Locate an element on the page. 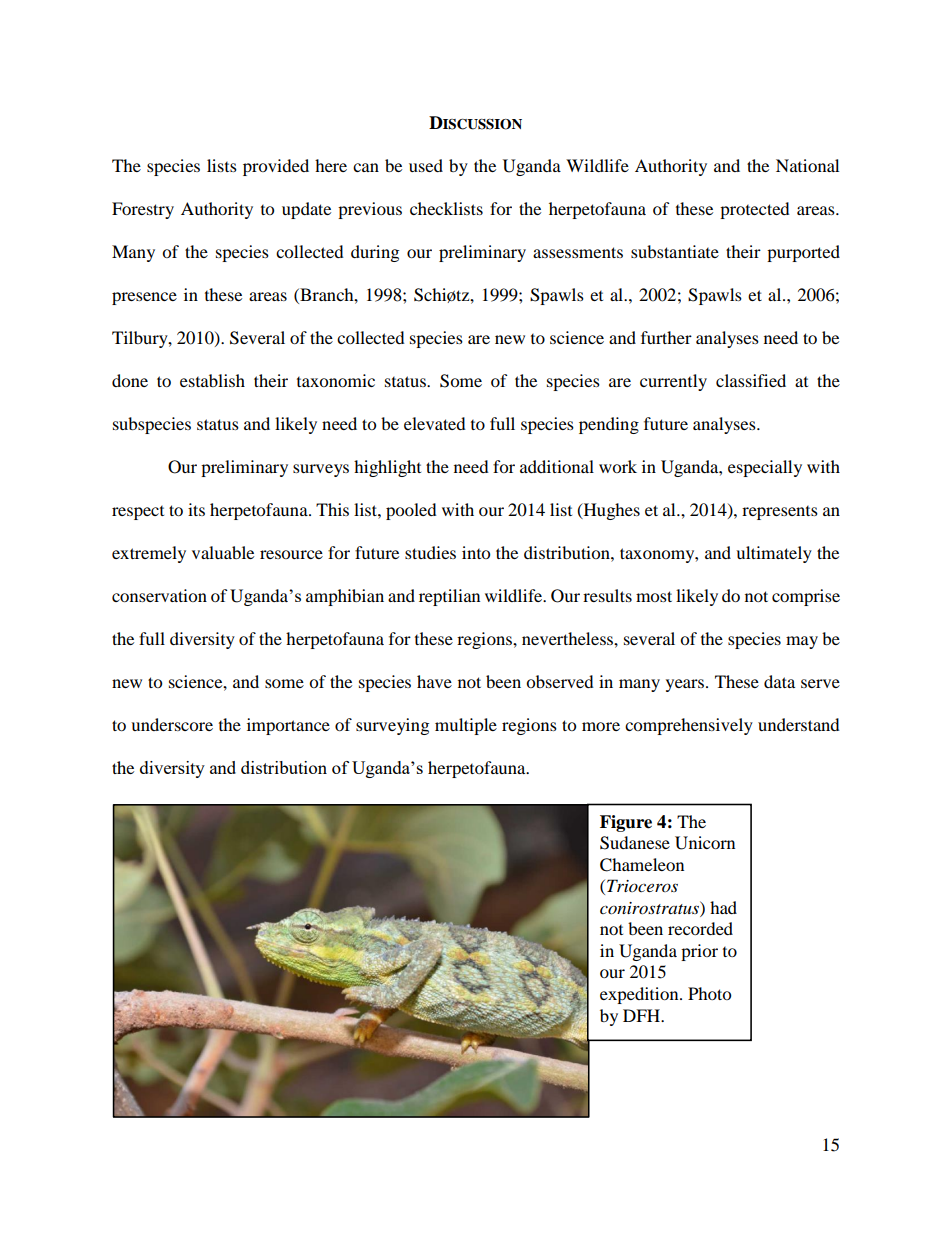 Image resolution: width=952 pixels, height=1233 pixels. especially is located at coordinates (765, 468).
